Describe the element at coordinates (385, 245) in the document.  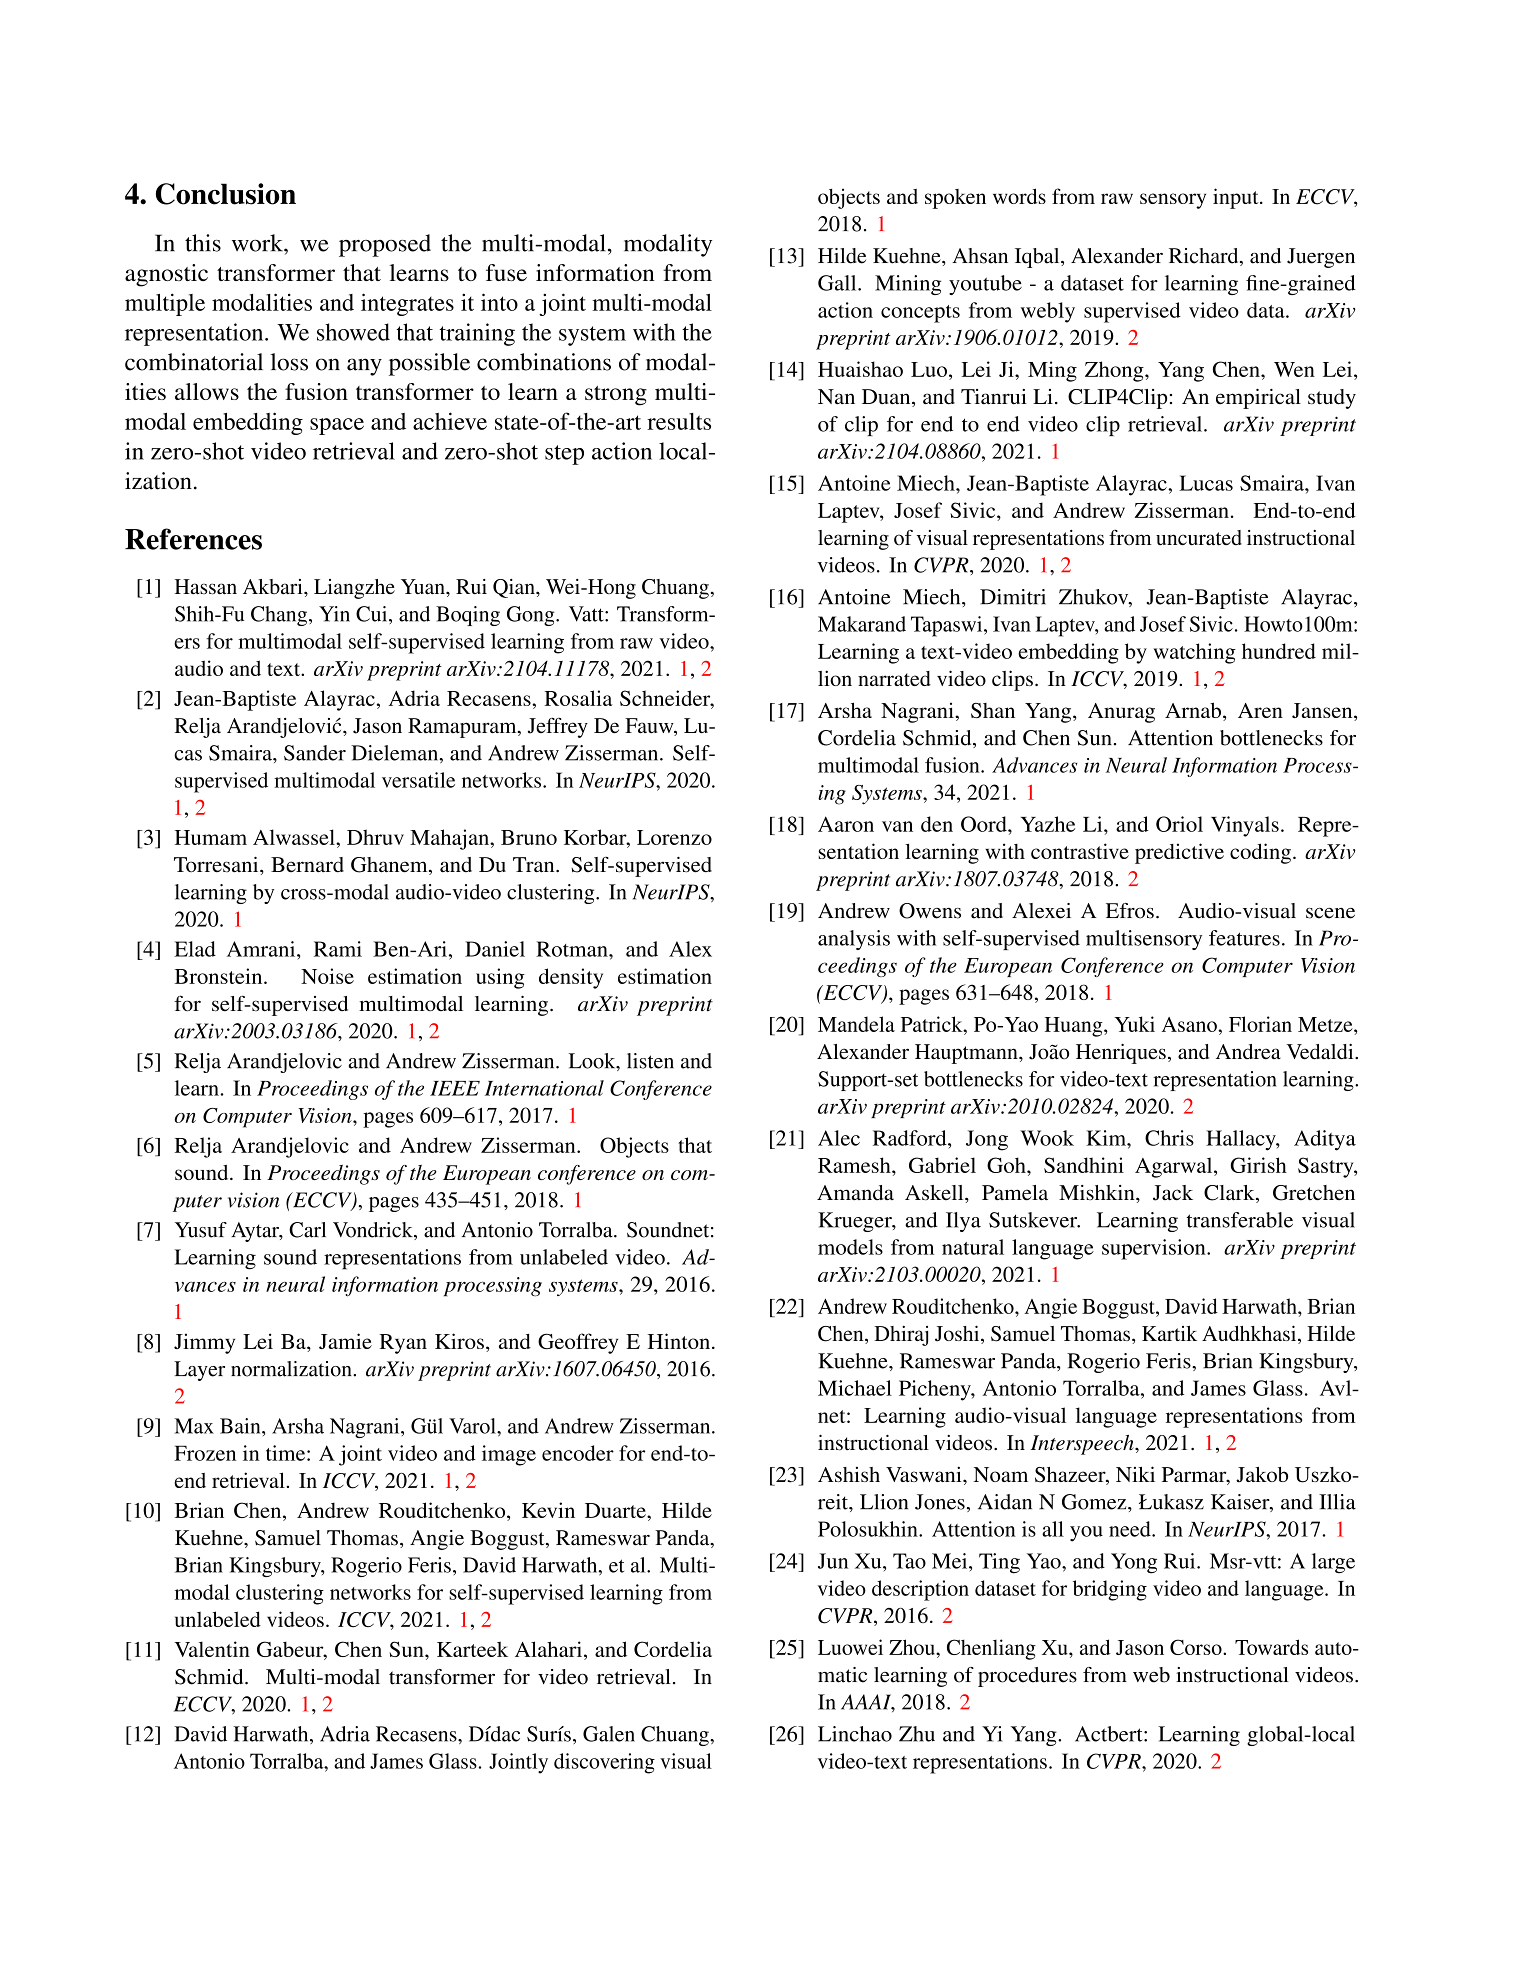
I see `proposed` at that location.
